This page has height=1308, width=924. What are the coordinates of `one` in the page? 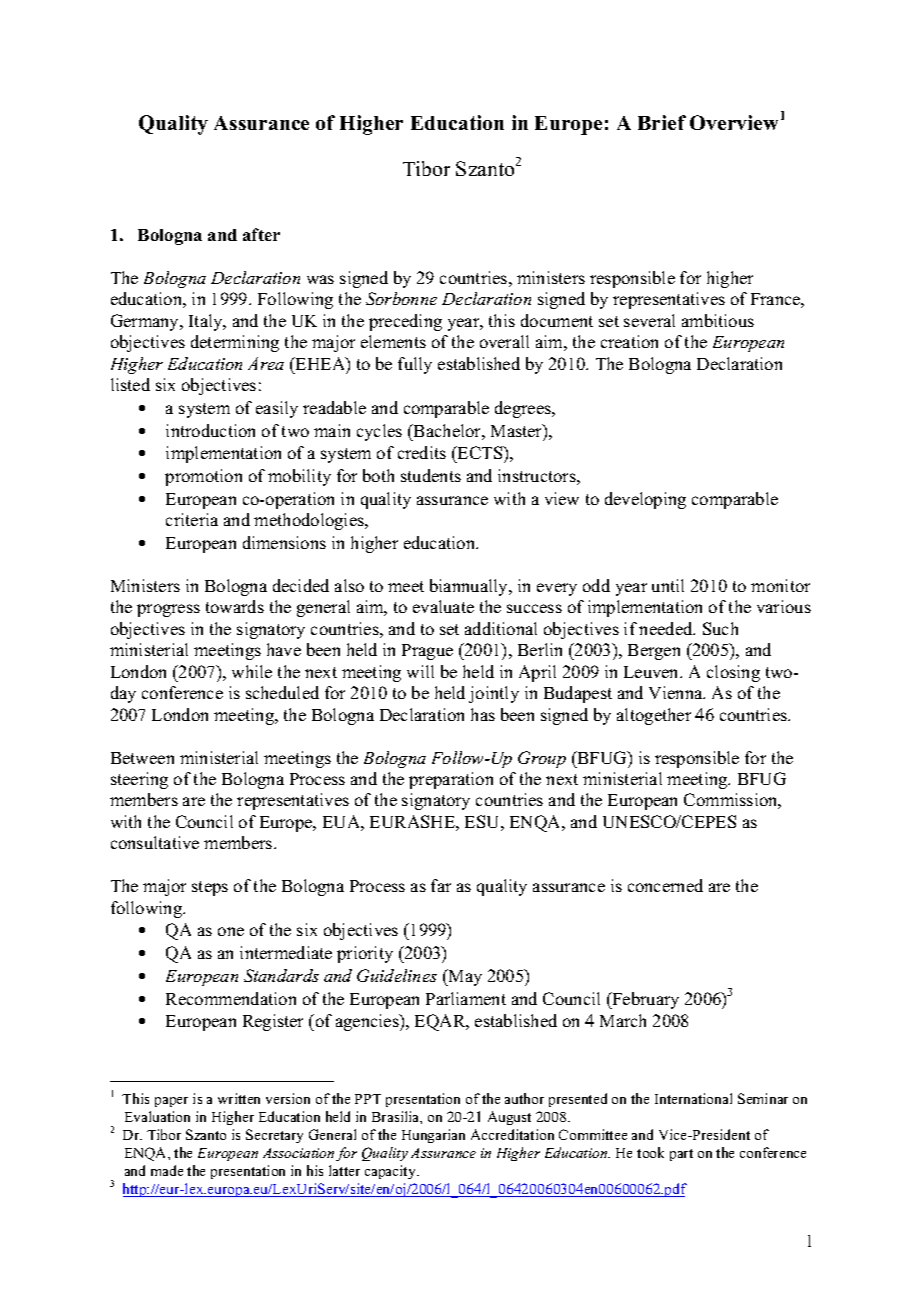 It's located at (231, 931).
